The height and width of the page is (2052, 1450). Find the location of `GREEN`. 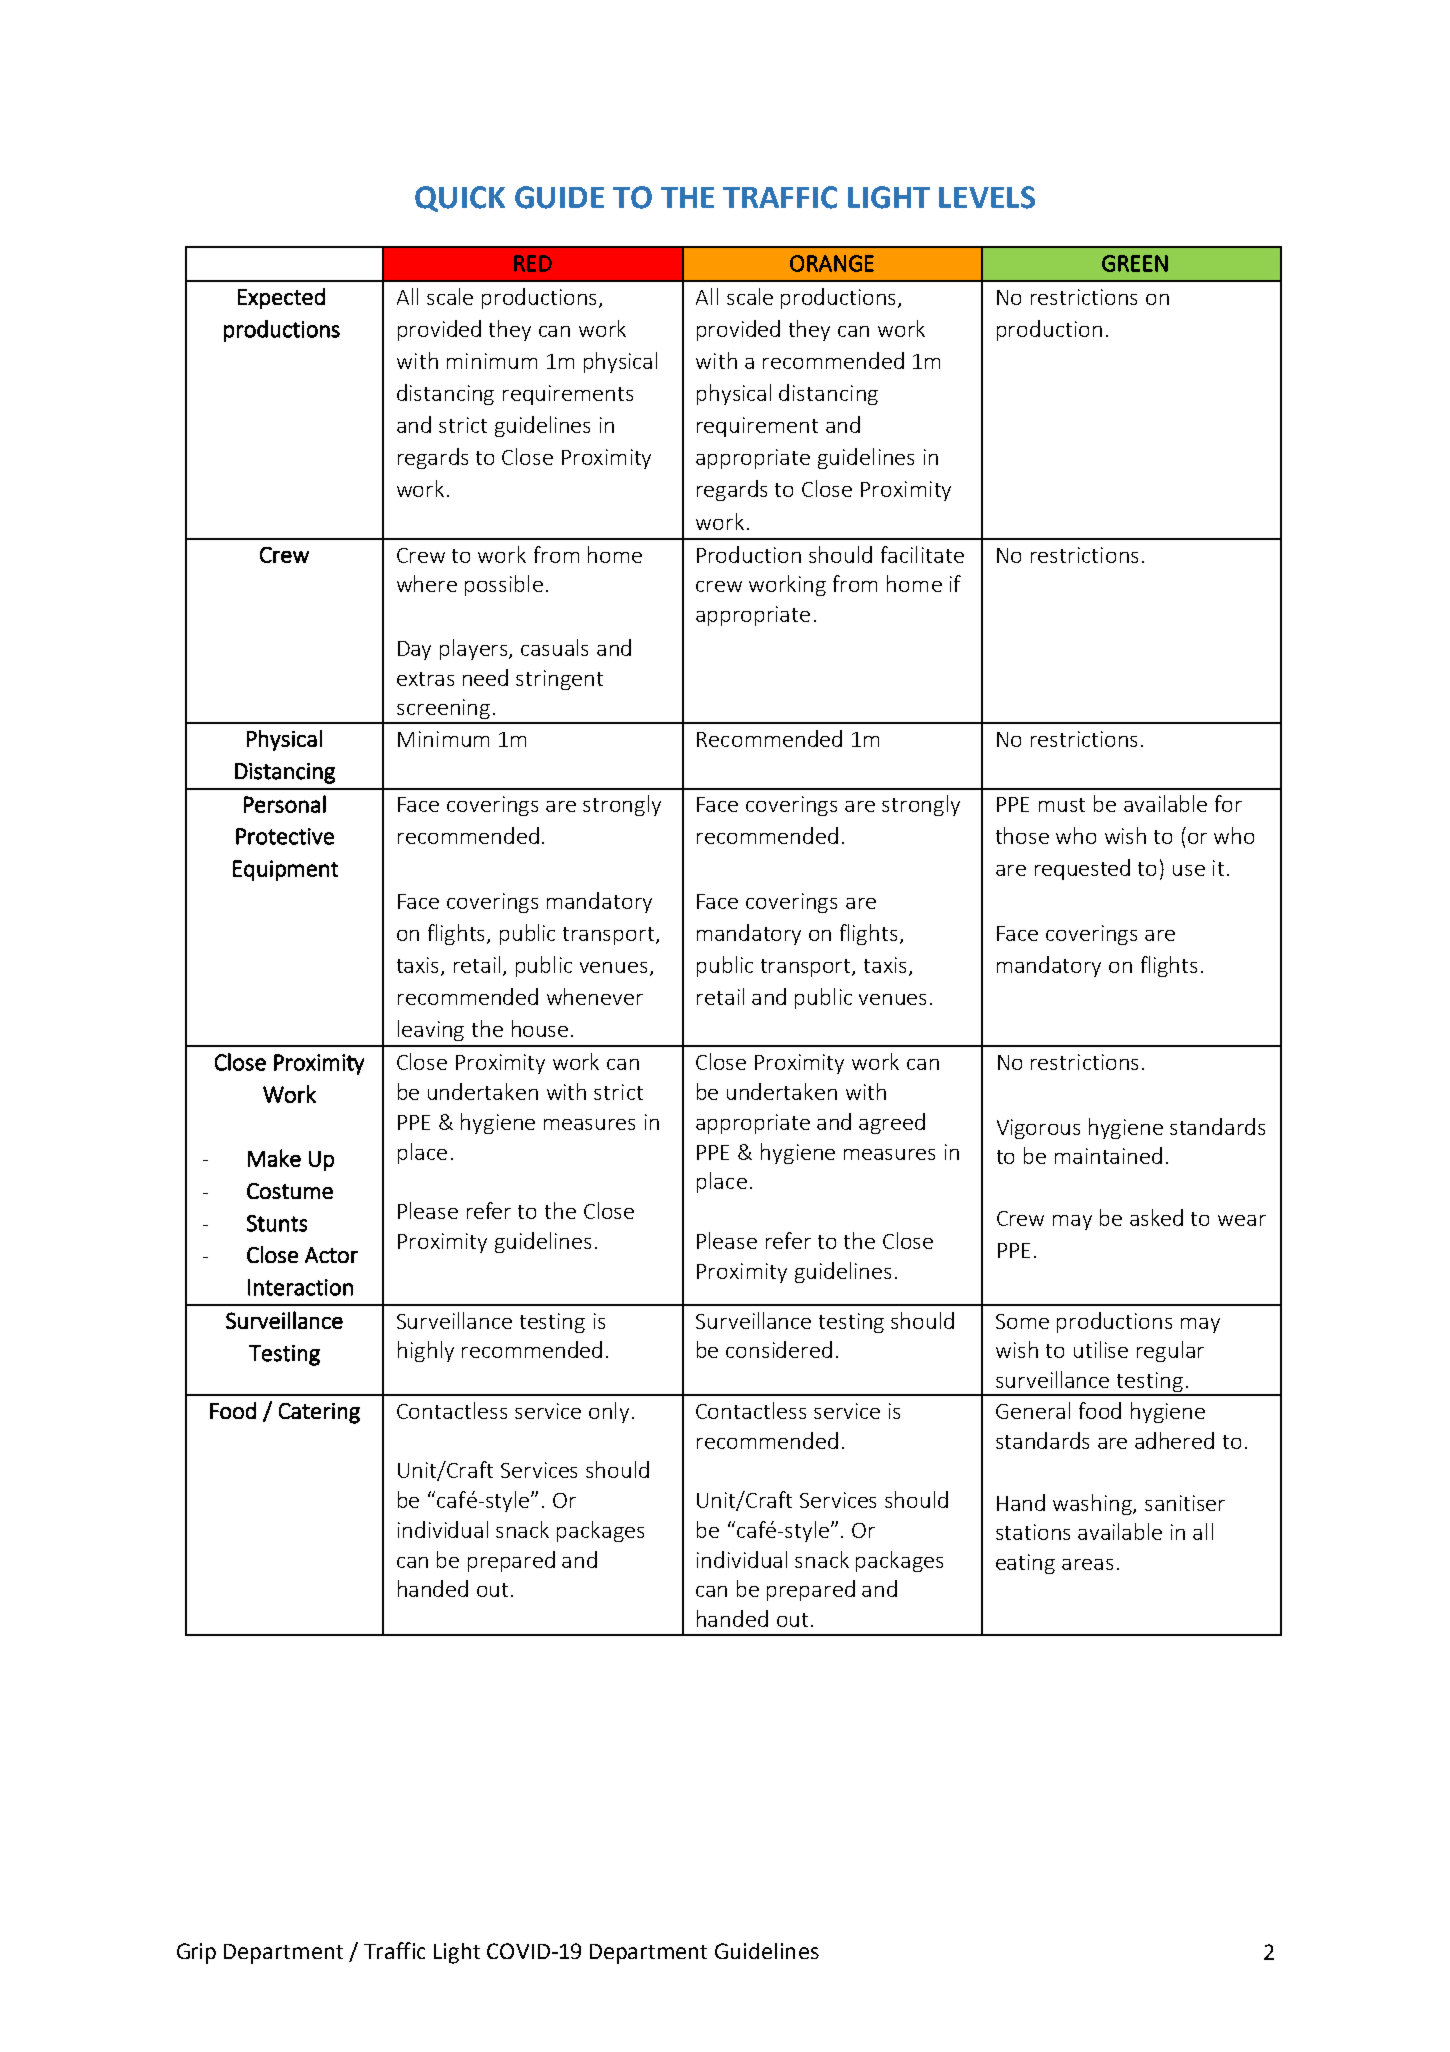

GREEN is located at coordinates (1135, 263).
